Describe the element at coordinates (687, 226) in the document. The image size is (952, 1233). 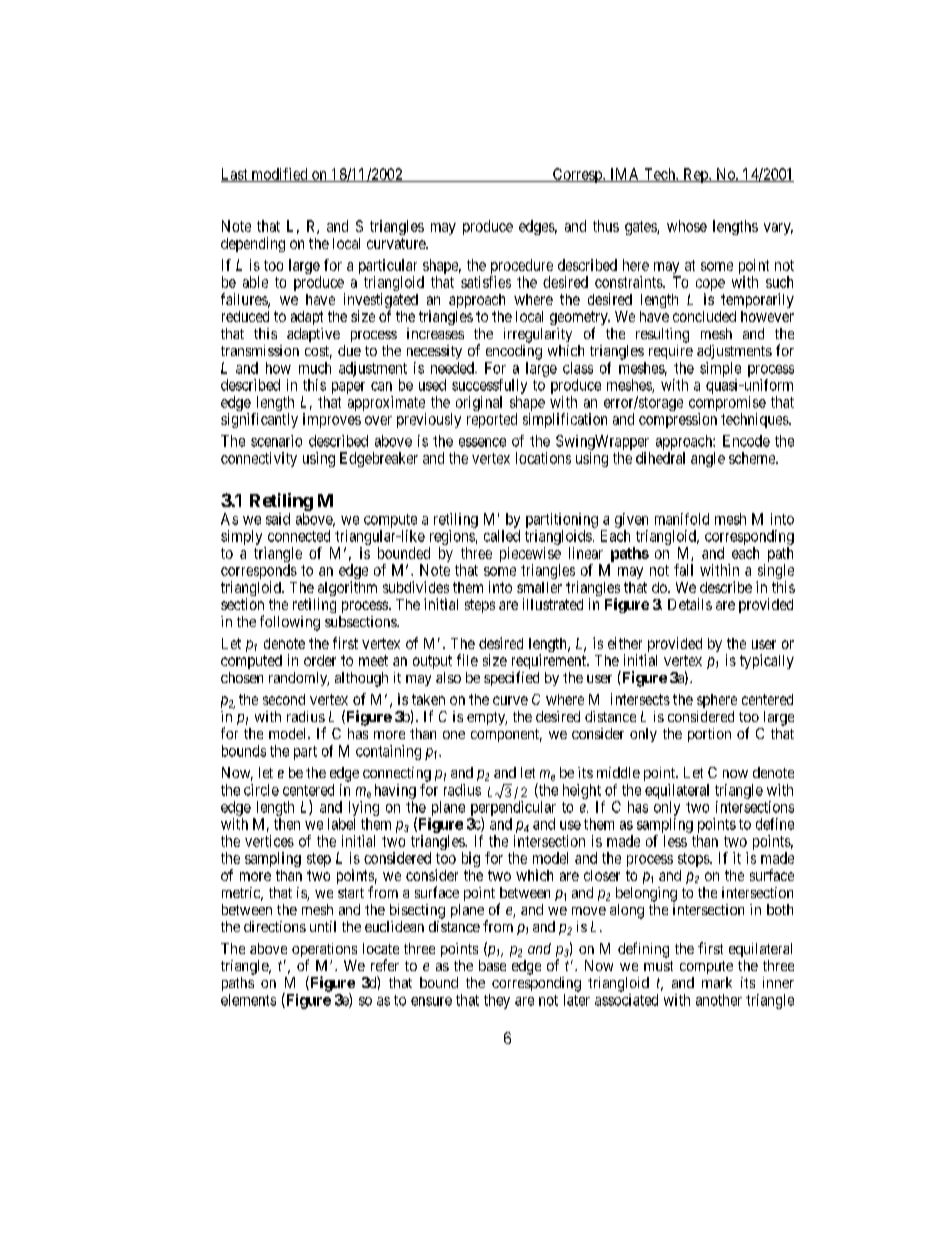
I see `whose` at that location.
